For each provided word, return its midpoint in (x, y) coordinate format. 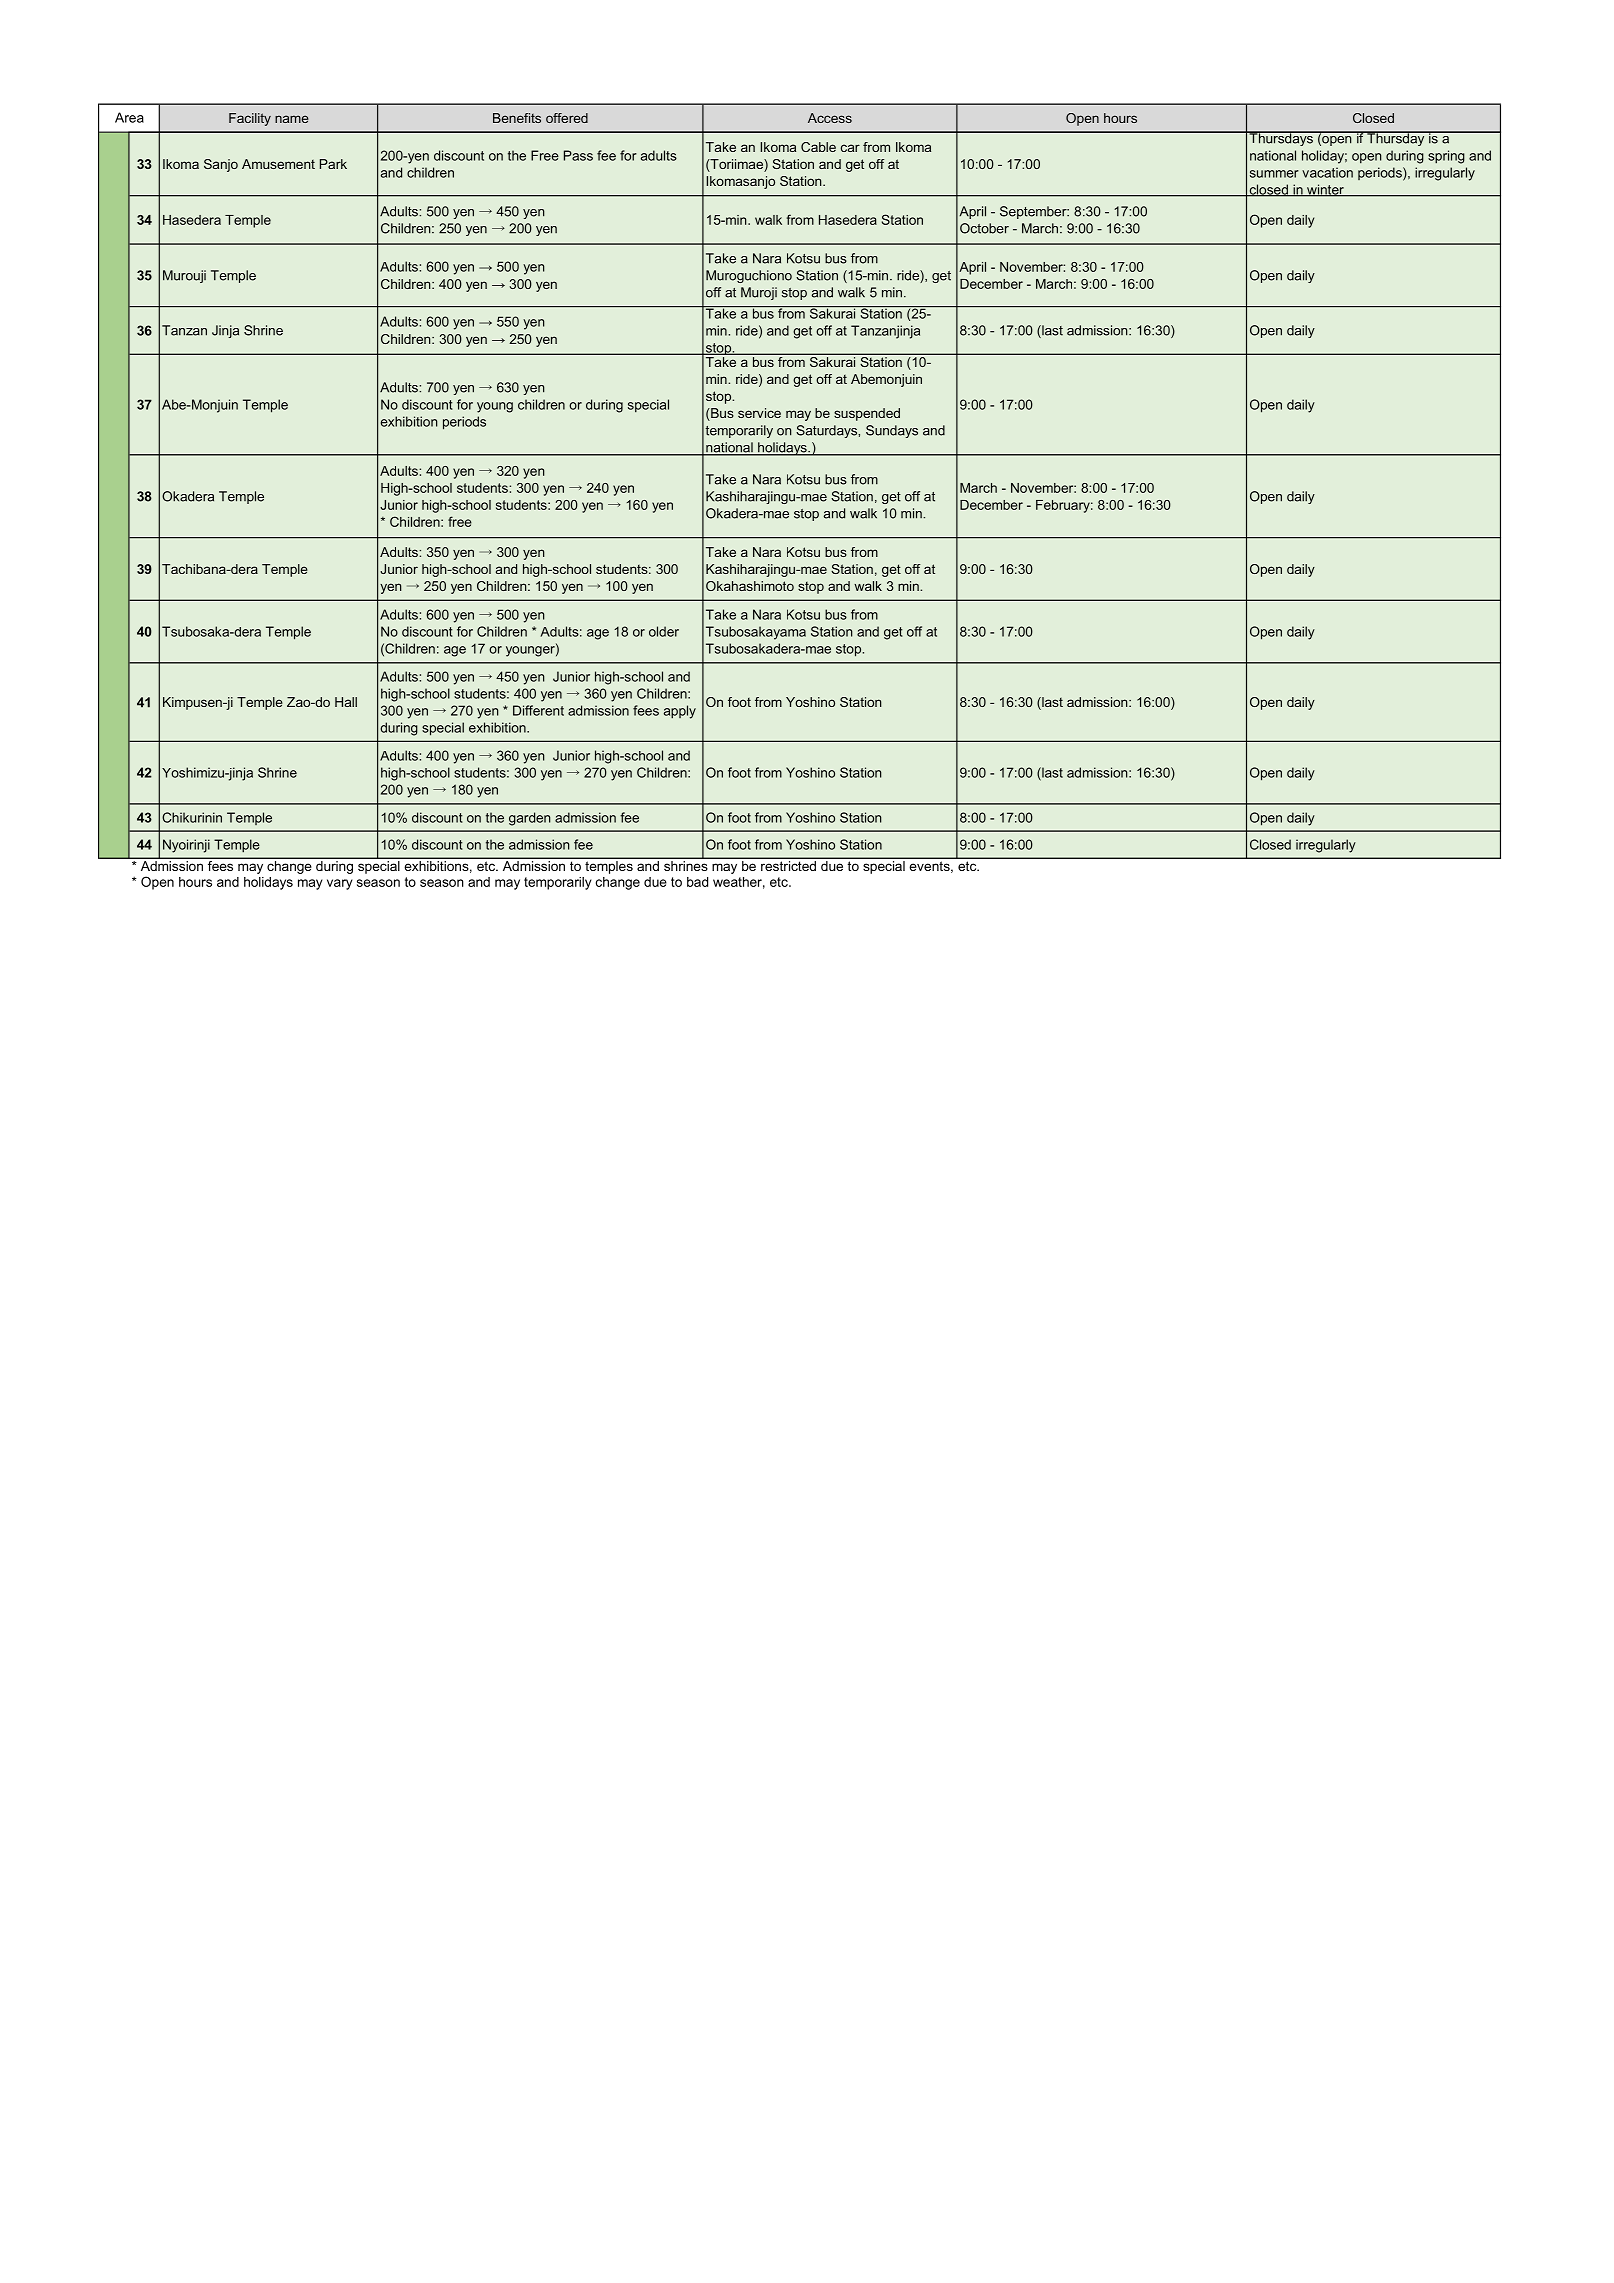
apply (680, 712)
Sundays (892, 431)
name (292, 119)
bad (697, 882)
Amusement (278, 164)
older (664, 631)
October (984, 228)
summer (1274, 174)
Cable (818, 147)
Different (538, 710)
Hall (346, 702)
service (759, 413)
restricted (788, 864)
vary (340, 884)
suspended (867, 414)
